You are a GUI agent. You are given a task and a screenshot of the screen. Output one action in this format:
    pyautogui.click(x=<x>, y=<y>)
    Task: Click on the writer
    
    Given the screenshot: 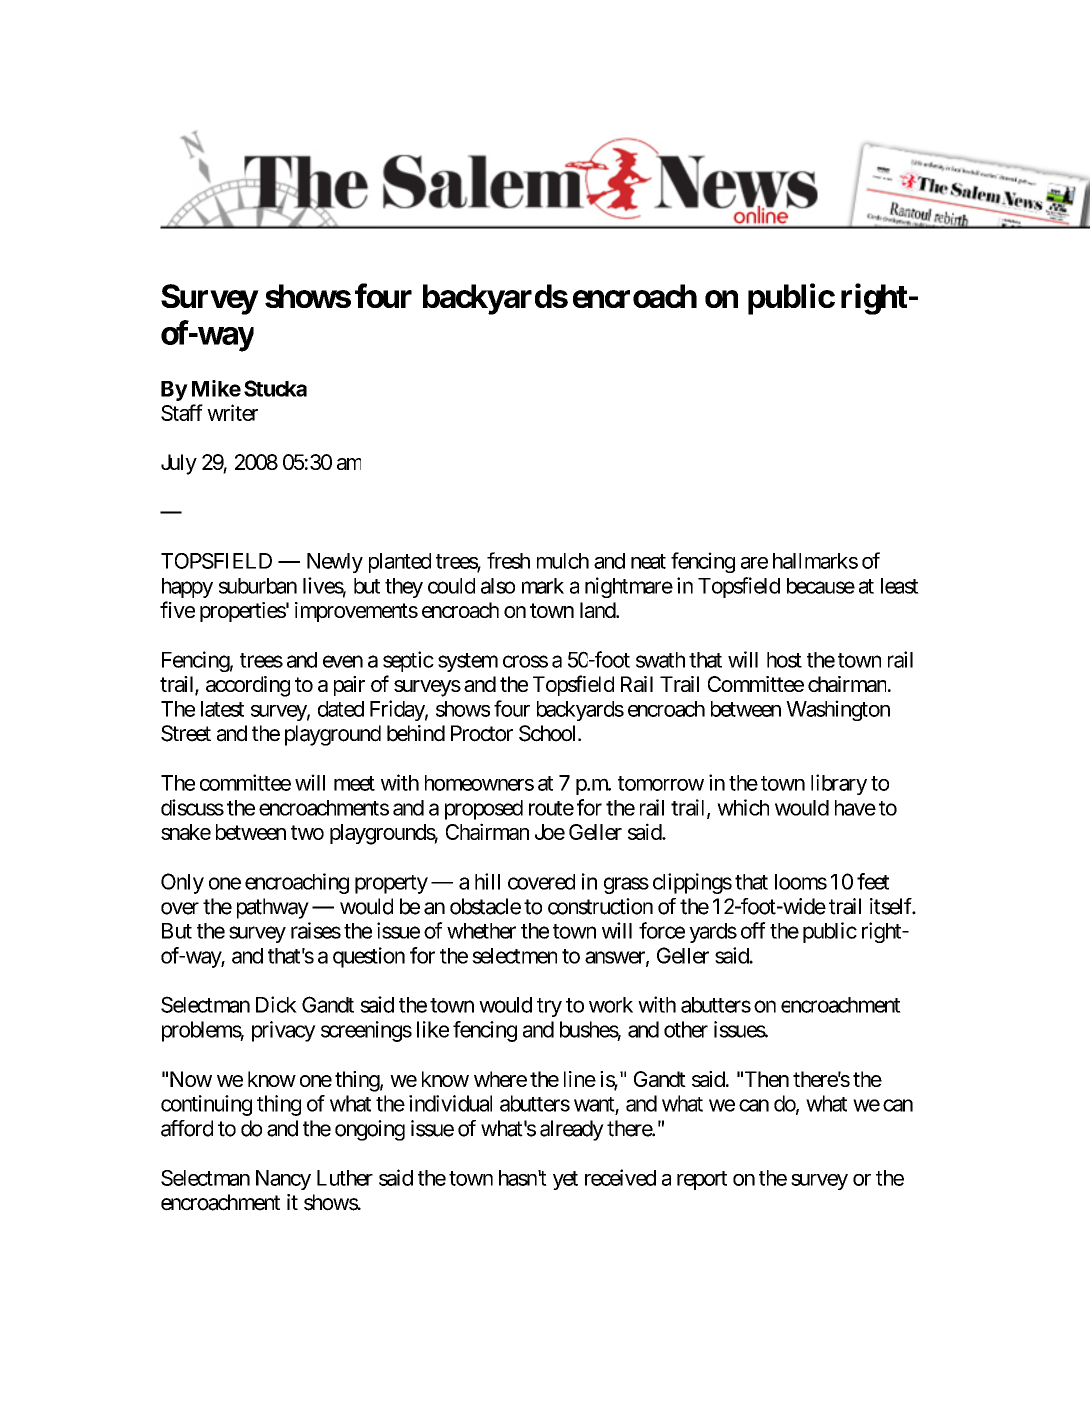 What is the action you would take?
    pyautogui.click(x=232, y=412)
